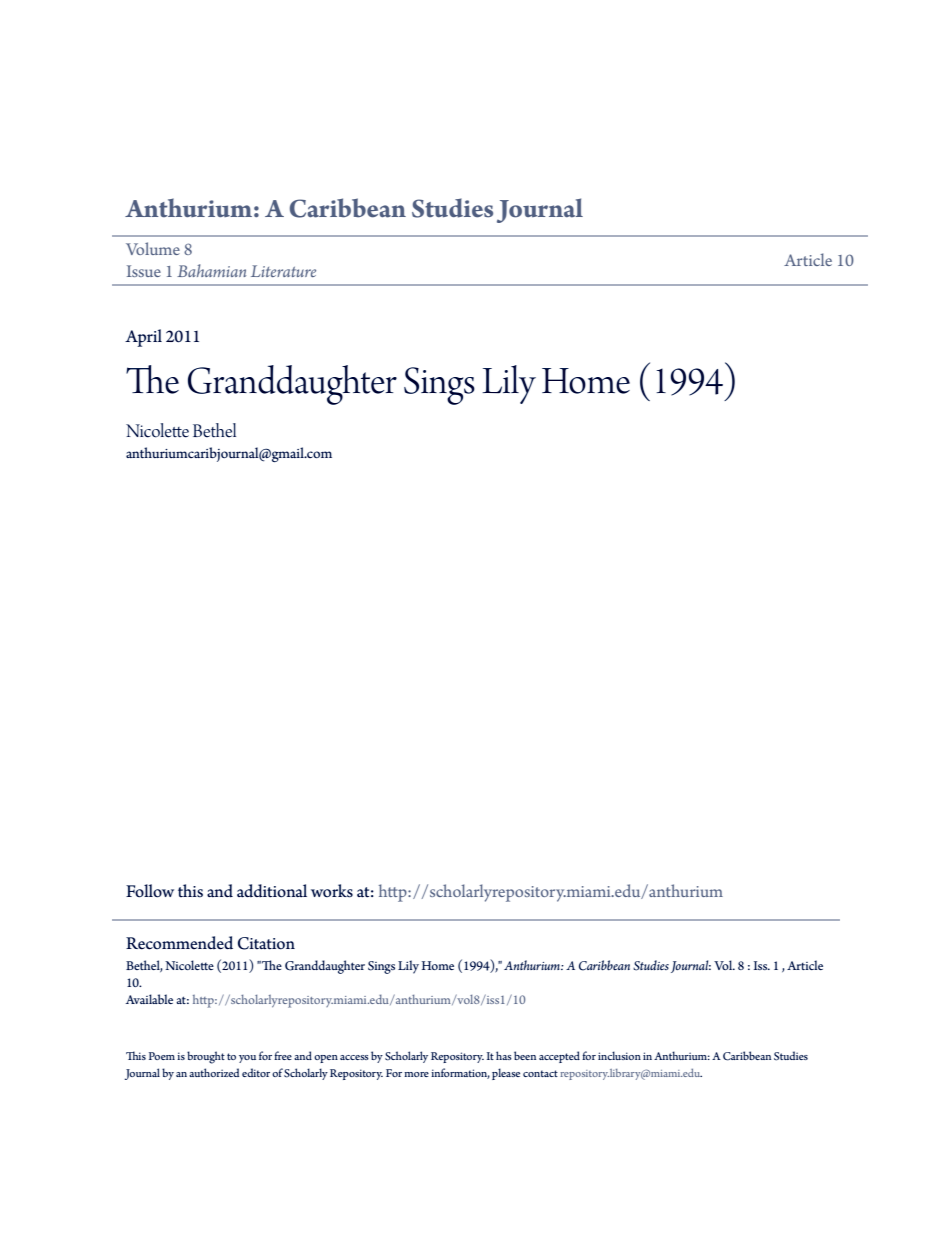 The width and height of the image is (952, 1233). I want to click on additional, so click(272, 891).
